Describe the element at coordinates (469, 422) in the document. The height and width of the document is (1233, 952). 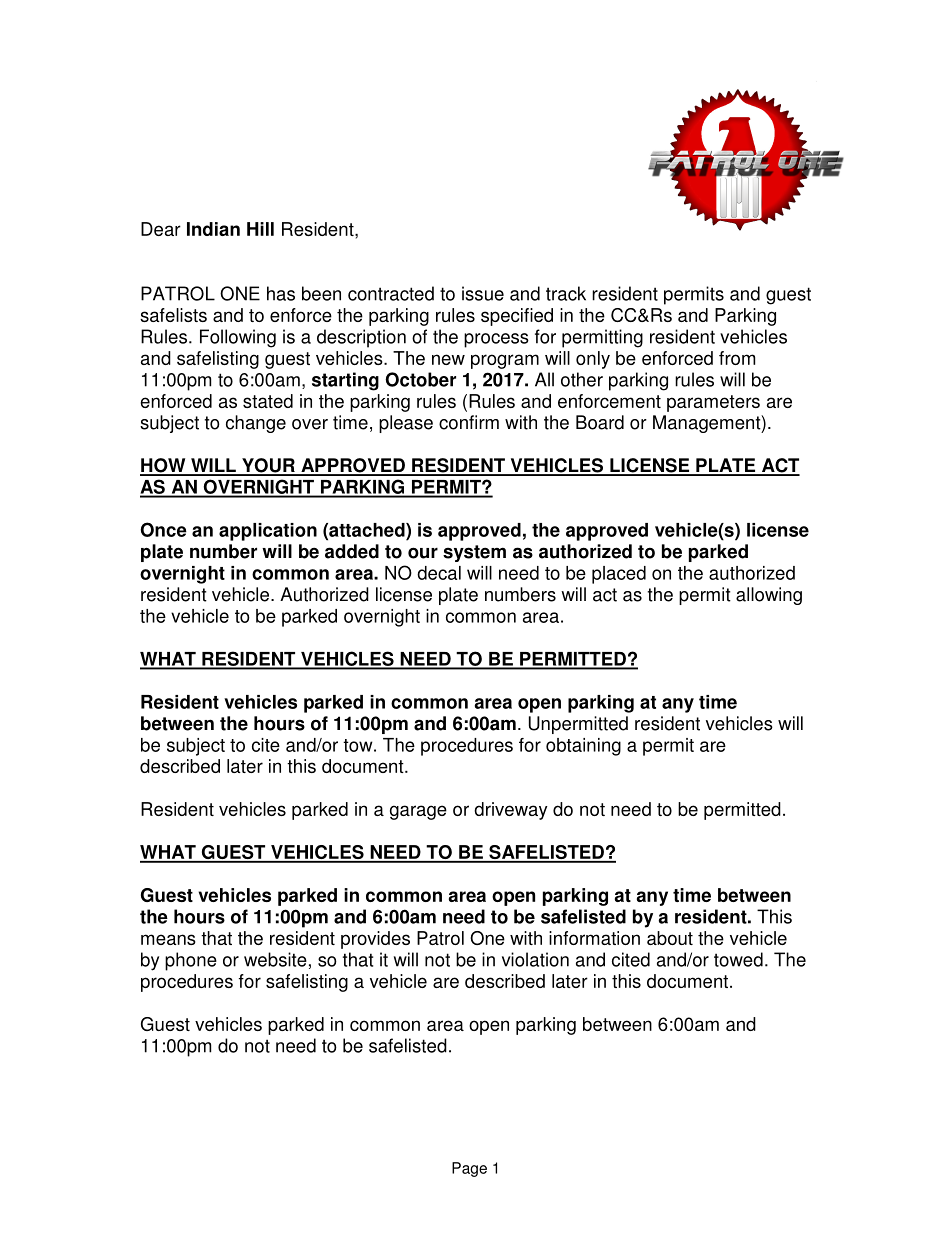
I see `confirm` at that location.
